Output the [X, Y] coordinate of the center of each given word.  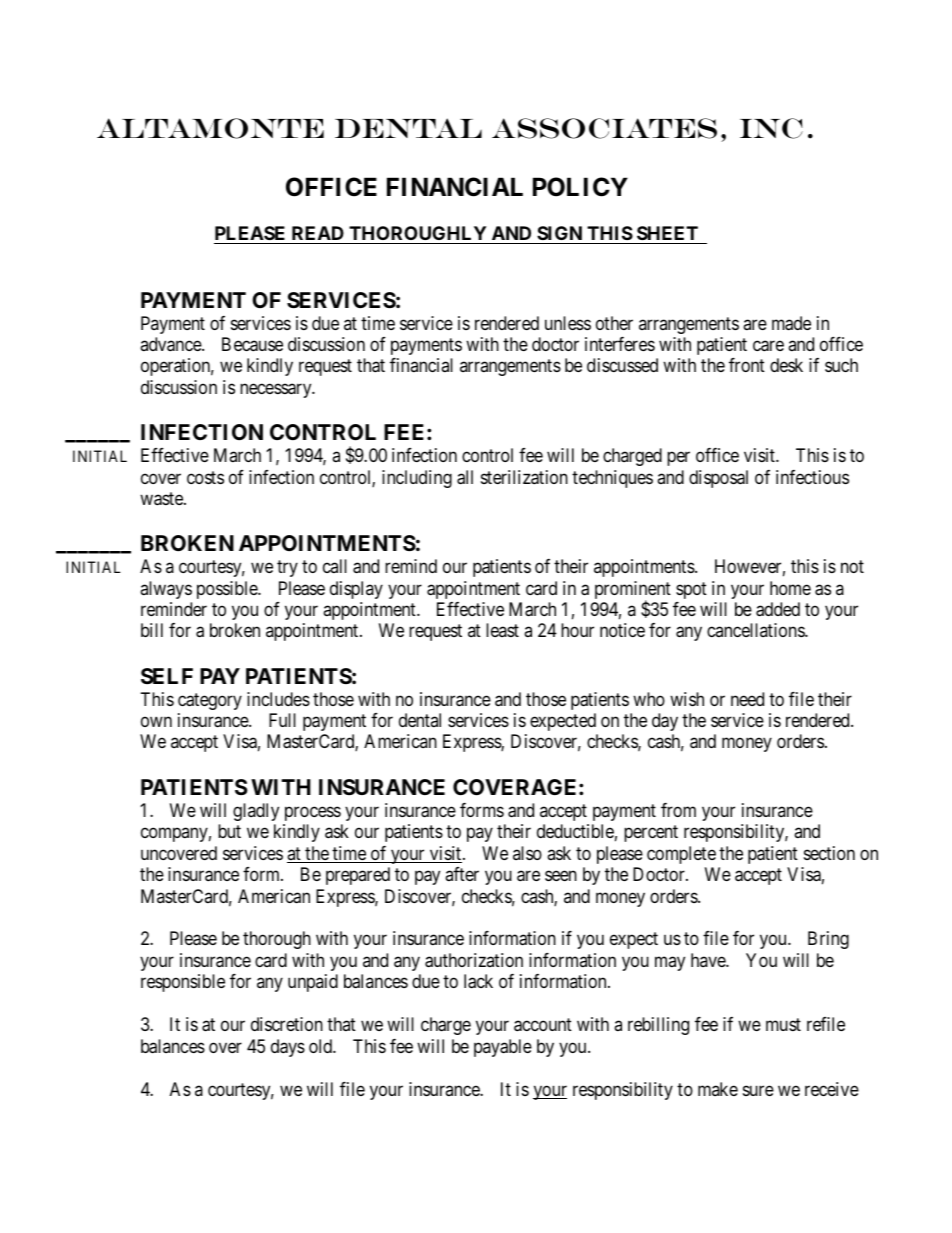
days [288, 1048]
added [778, 609]
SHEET [667, 235]
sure [758, 1090]
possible [228, 590]
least [502, 630]
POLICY [580, 187]
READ [318, 233]
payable [503, 1048]
